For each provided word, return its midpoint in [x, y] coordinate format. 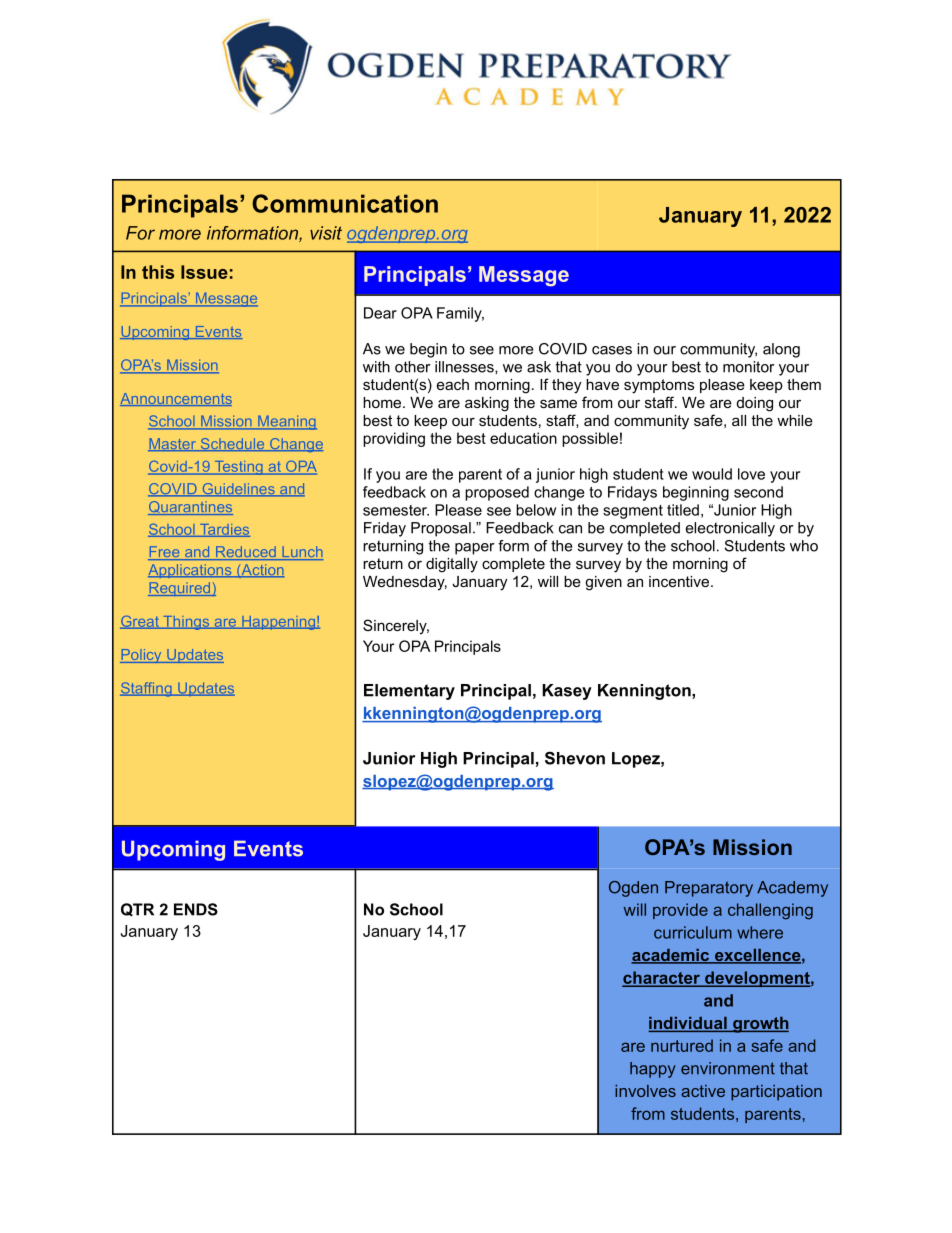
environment [728, 1068]
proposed [497, 493]
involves [645, 1091]
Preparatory [709, 889]
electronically [730, 529]
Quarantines [190, 508]
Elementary [409, 692]
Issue [204, 272]
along [781, 350]
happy [653, 1070]
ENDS [196, 909]
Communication [345, 203]
